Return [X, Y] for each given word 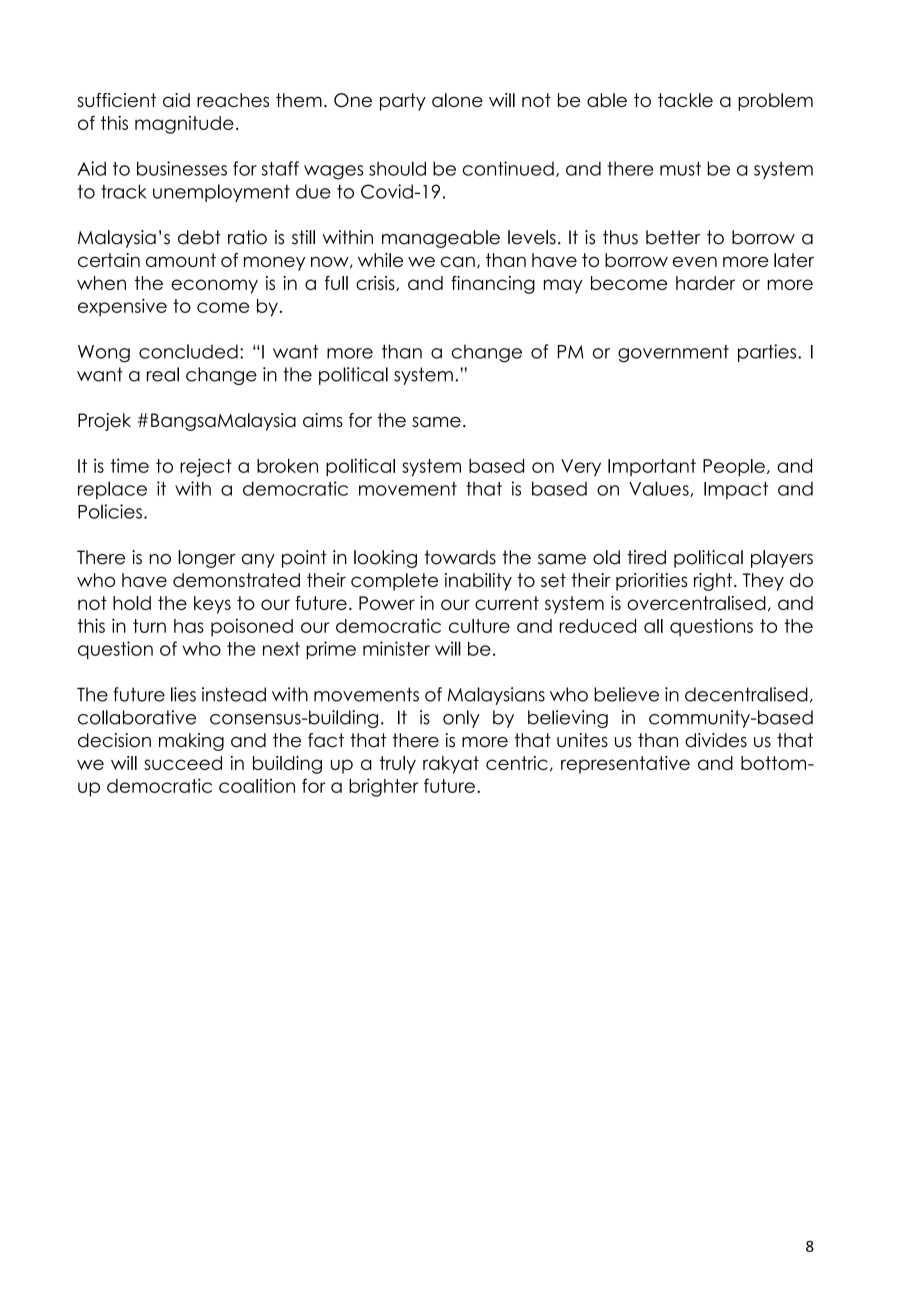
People [734, 468]
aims [323, 420]
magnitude [184, 125]
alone [457, 100]
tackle [685, 100]
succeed [183, 763]
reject [206, 467]
